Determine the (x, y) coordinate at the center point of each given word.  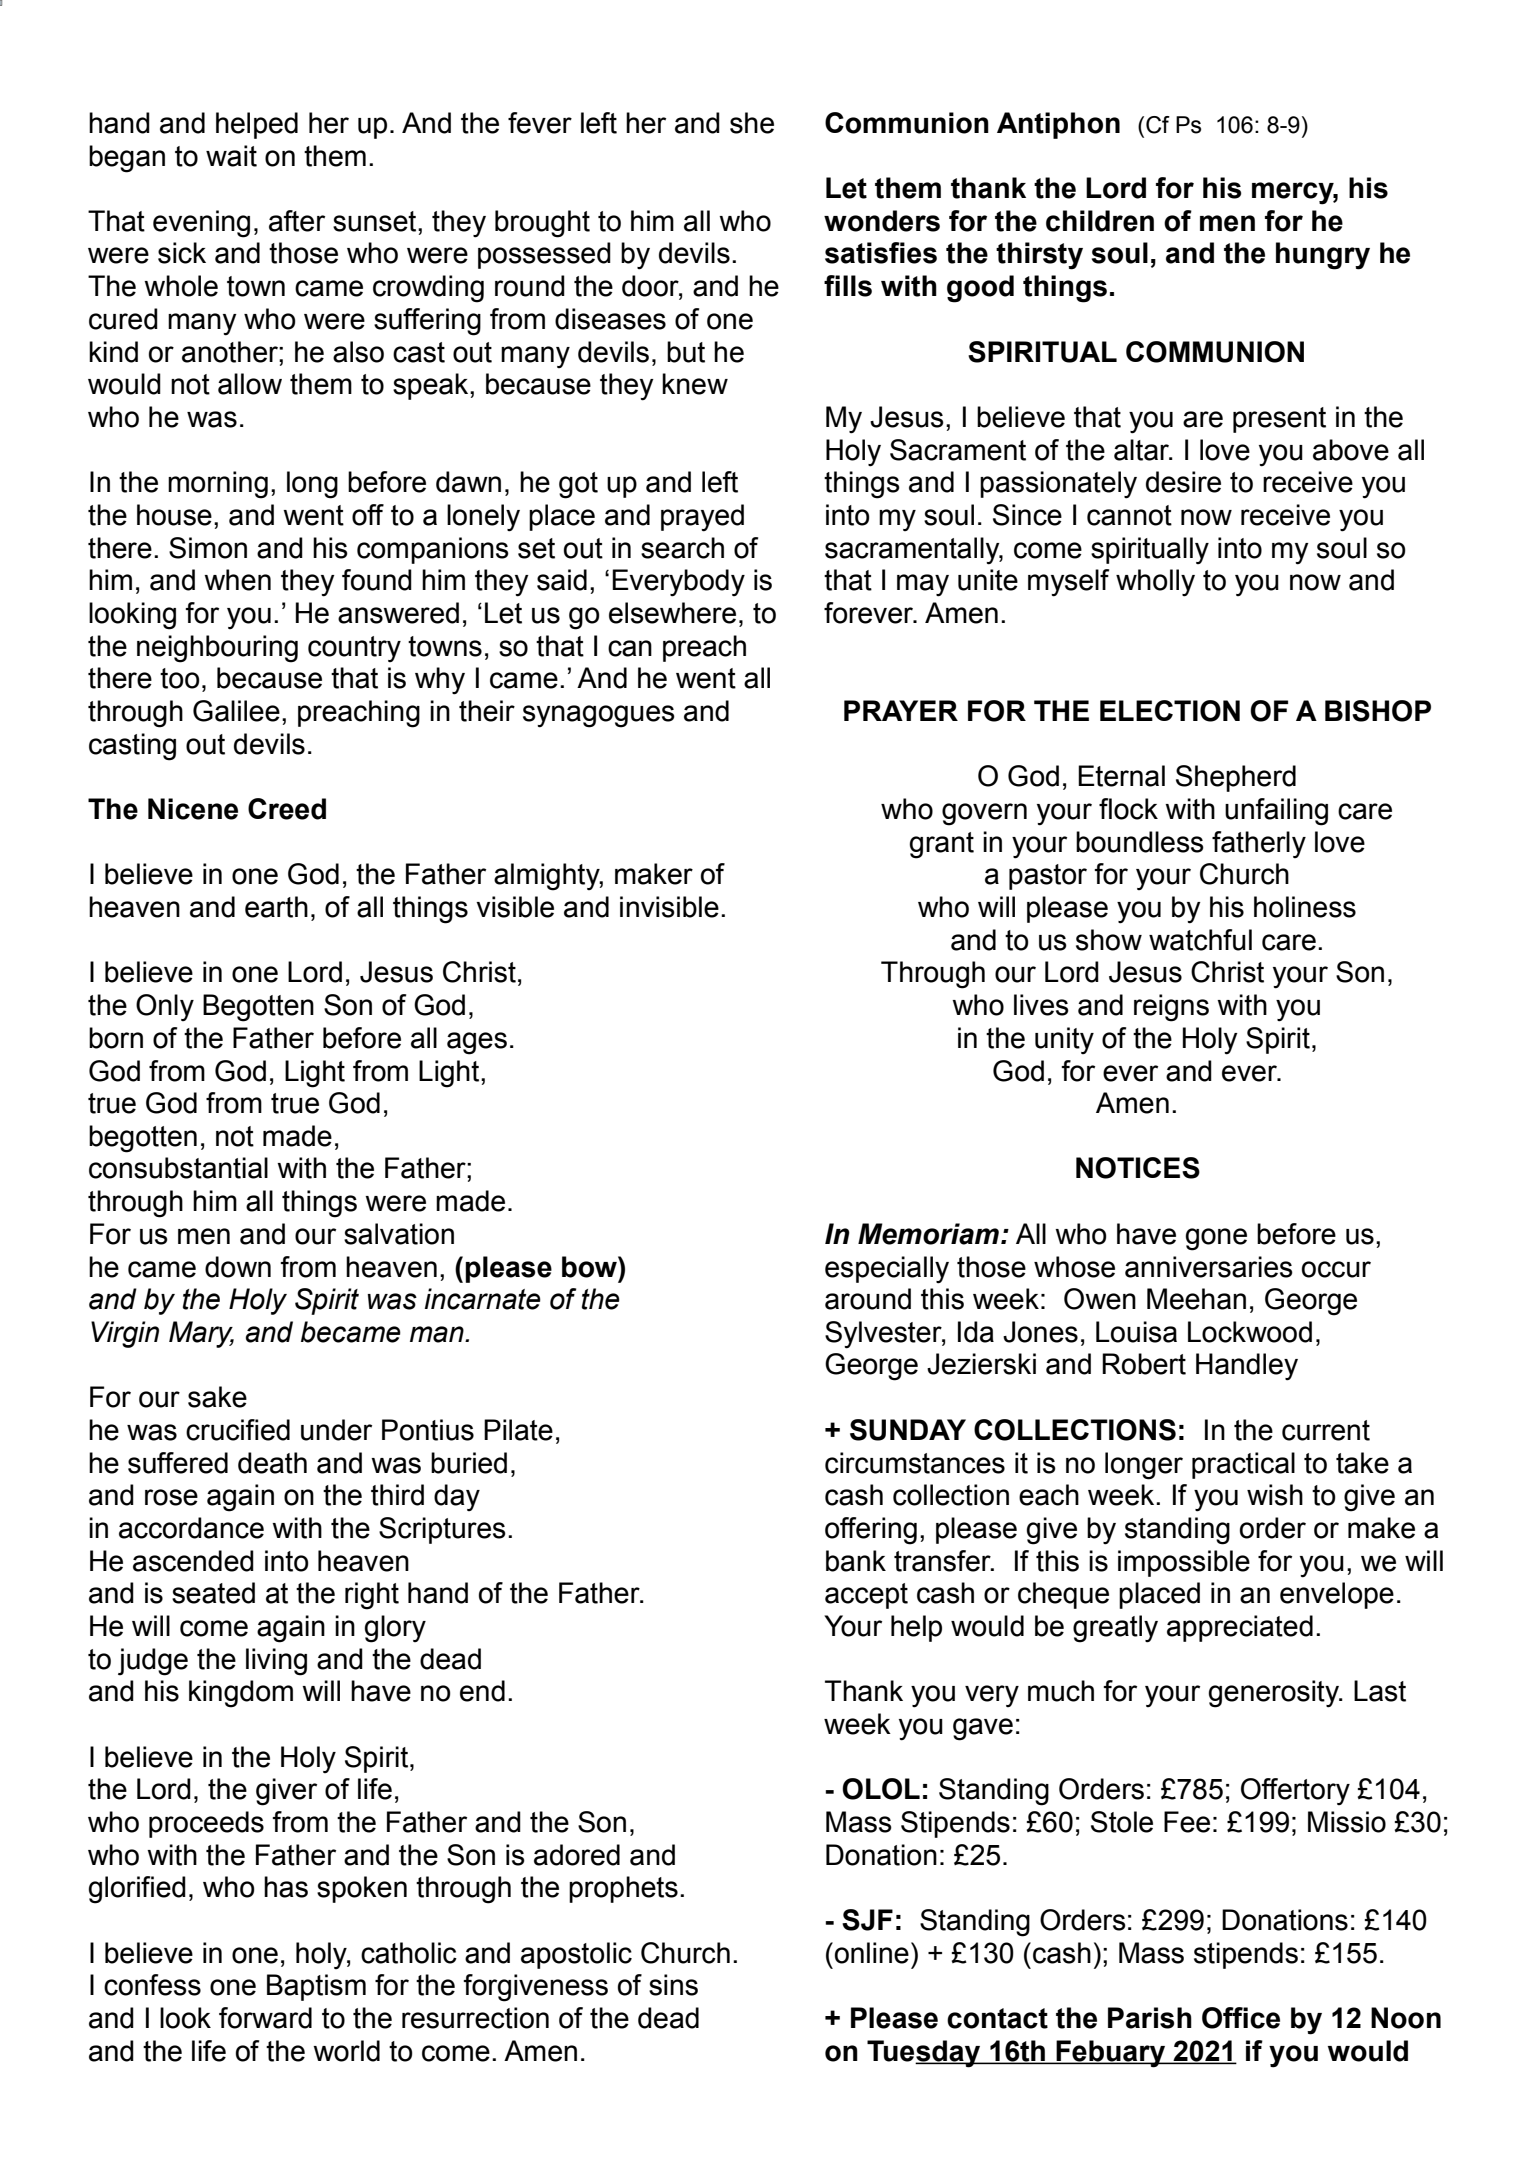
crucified (238, 1430)
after (297, 221)
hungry (1323, 256)
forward (265, 2018)
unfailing (1276, 812)
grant (941, 845)
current (1326, 1430)
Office (1241, 2018)
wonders (882, 221)
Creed (287, 809)
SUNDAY (908, 1430)
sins (673, 1985)
